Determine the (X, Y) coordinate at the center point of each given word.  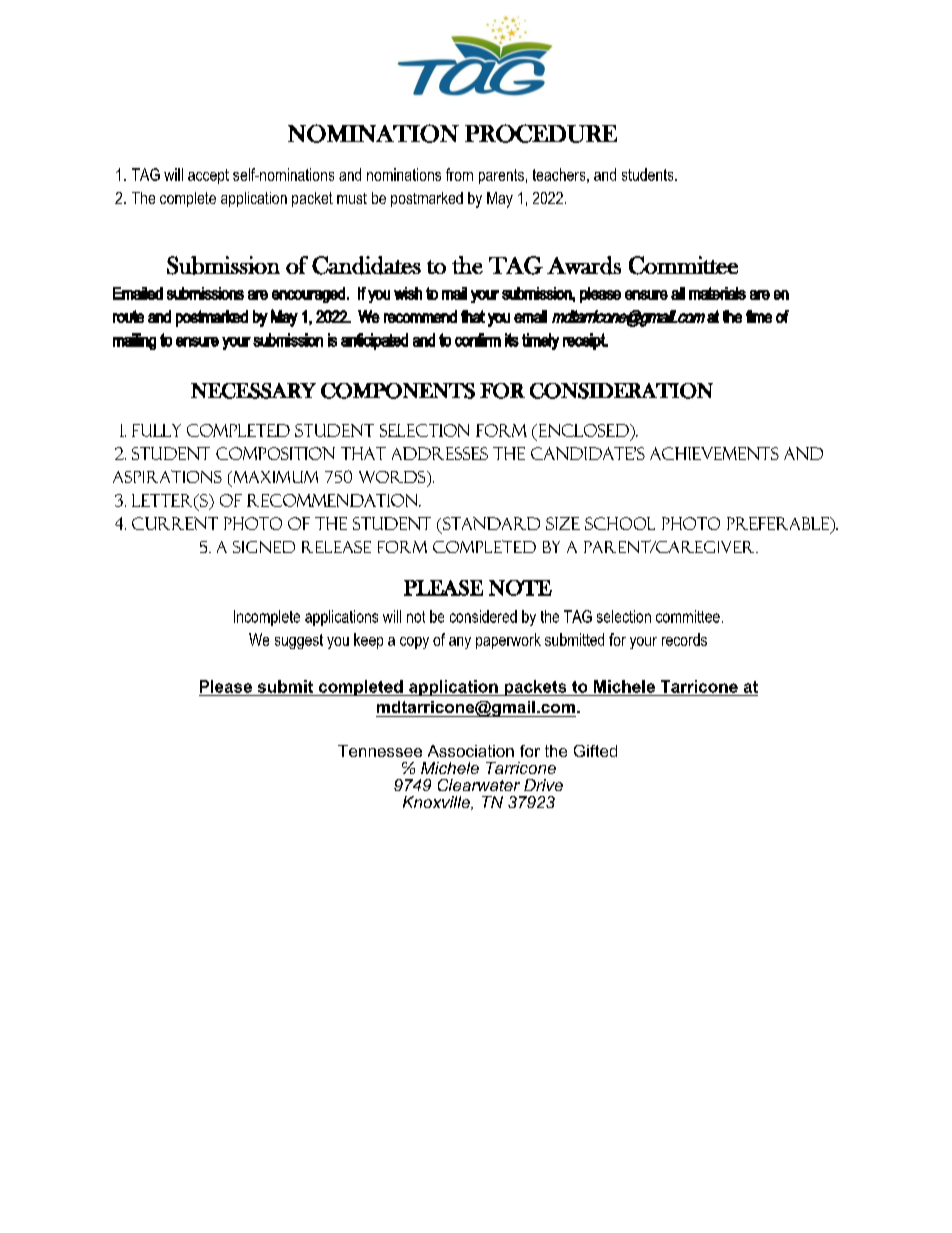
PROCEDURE (541, 133)
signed (264, 547)
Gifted (595, 751)
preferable (779, 523)
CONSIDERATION (621, 391)
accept (208, 176)
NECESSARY (253, 391)
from (459, 174)
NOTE (520, 588)
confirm (478, 340)
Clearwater (479, 785)
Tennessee (380, 751)
